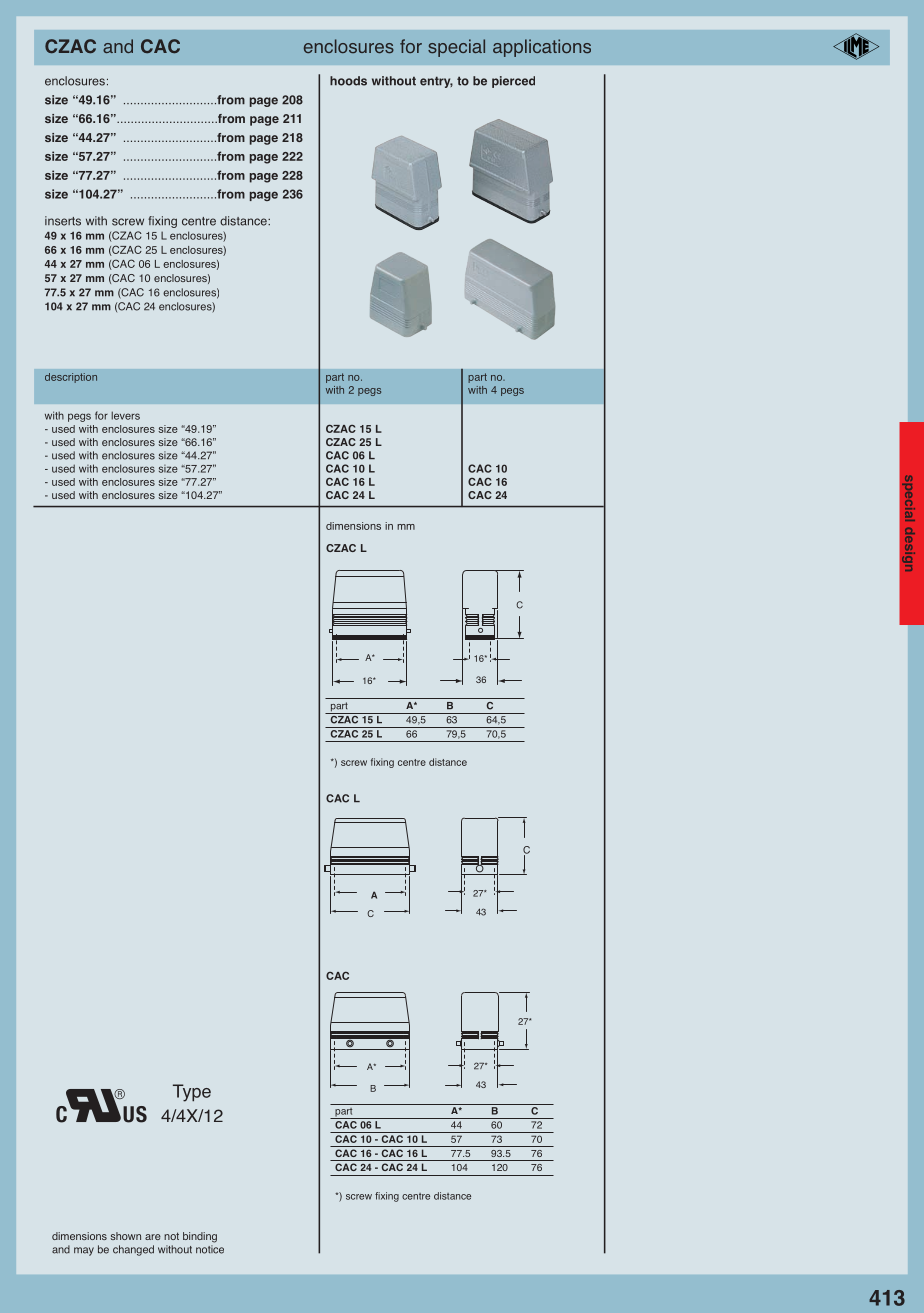 This screenshot has width=924, height=1313. Describe the element at coordinates (513, 82) in the screenshot. I see `pierced` at that location.
